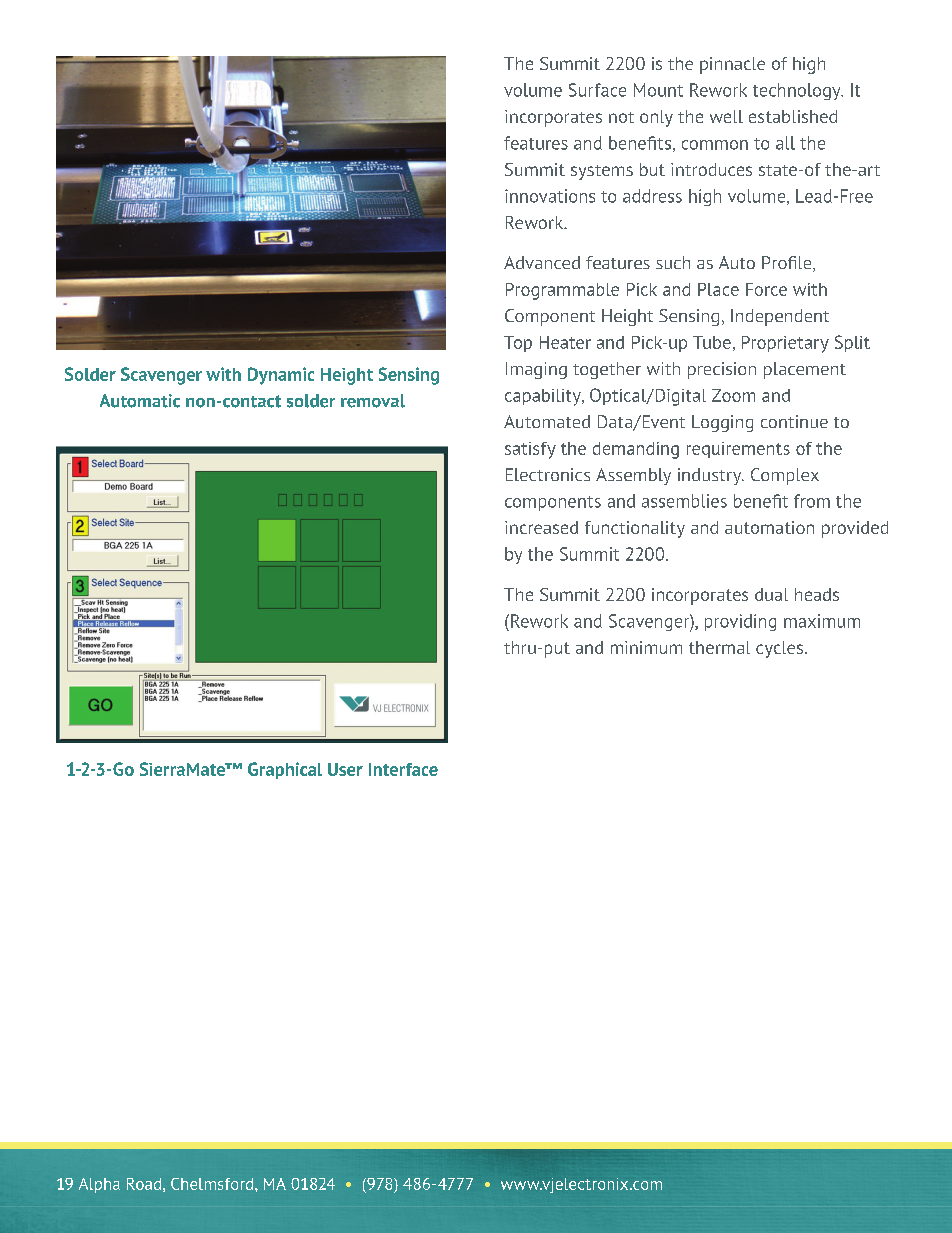 This screenshot has width=952, height=1233. I want to click on Chelmsford, so click(213, 1184).
